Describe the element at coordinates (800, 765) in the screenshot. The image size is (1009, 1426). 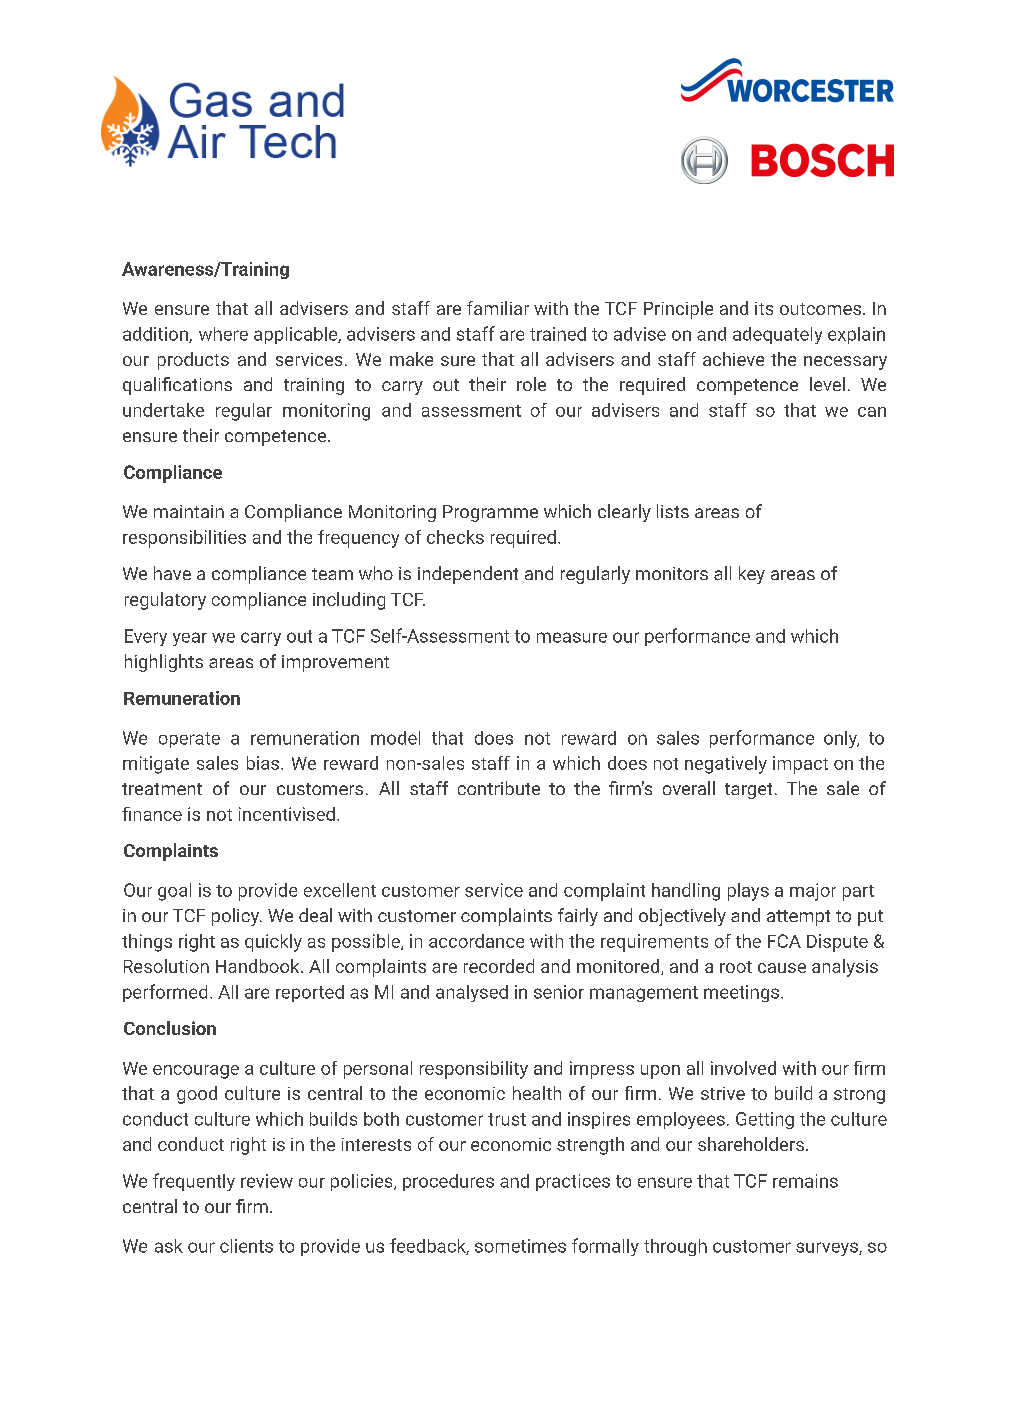
I see `impact` at that location.
